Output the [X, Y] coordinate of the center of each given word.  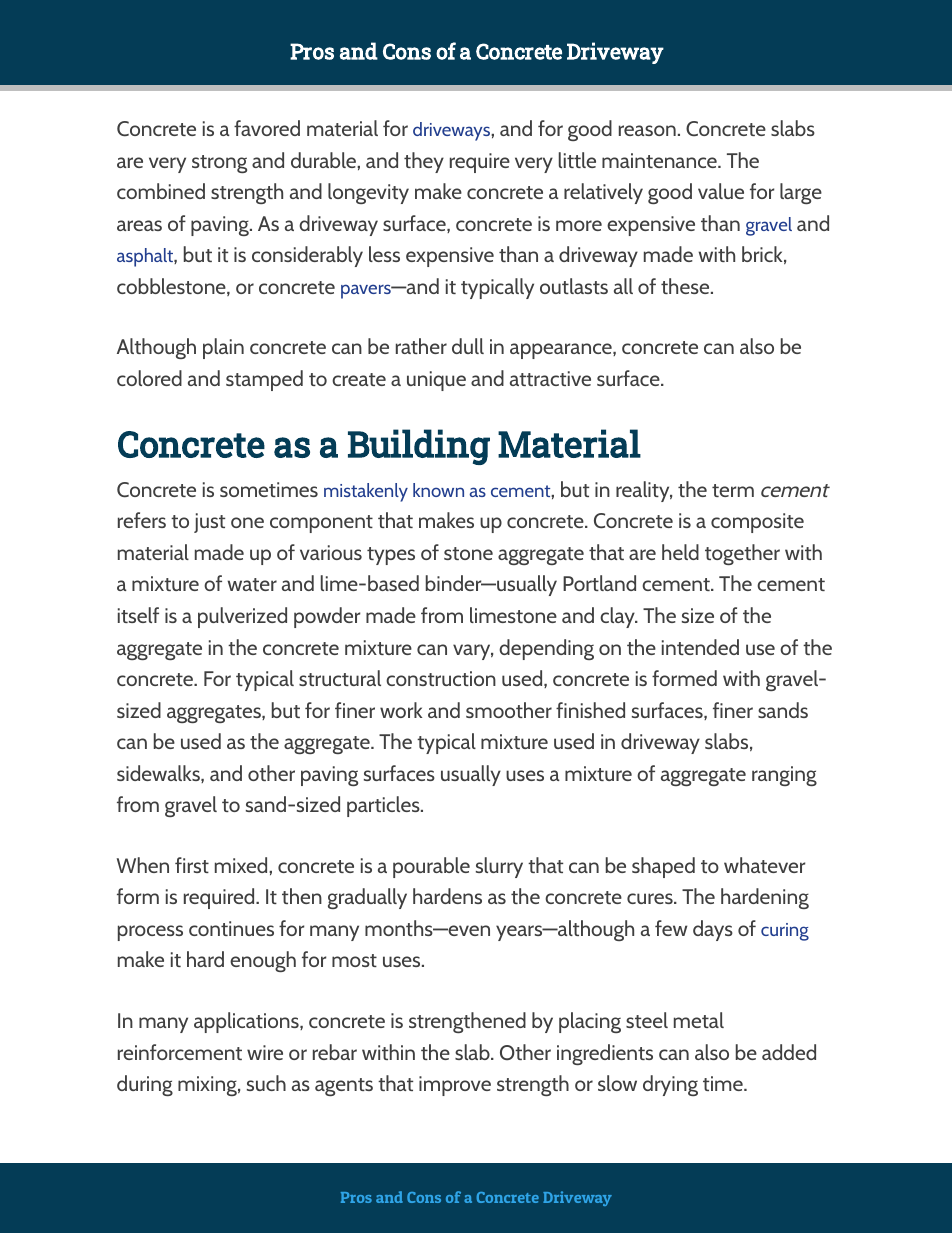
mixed [242, 865]
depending [546, 649]
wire [265, 1052]
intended [700, 647]
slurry [499, 867]
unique [436, 381]
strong [219, 164]
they [424, 162]
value [721, 191]
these [686, 286]
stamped [264, 380]
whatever [765, 865]
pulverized [242, 617]
